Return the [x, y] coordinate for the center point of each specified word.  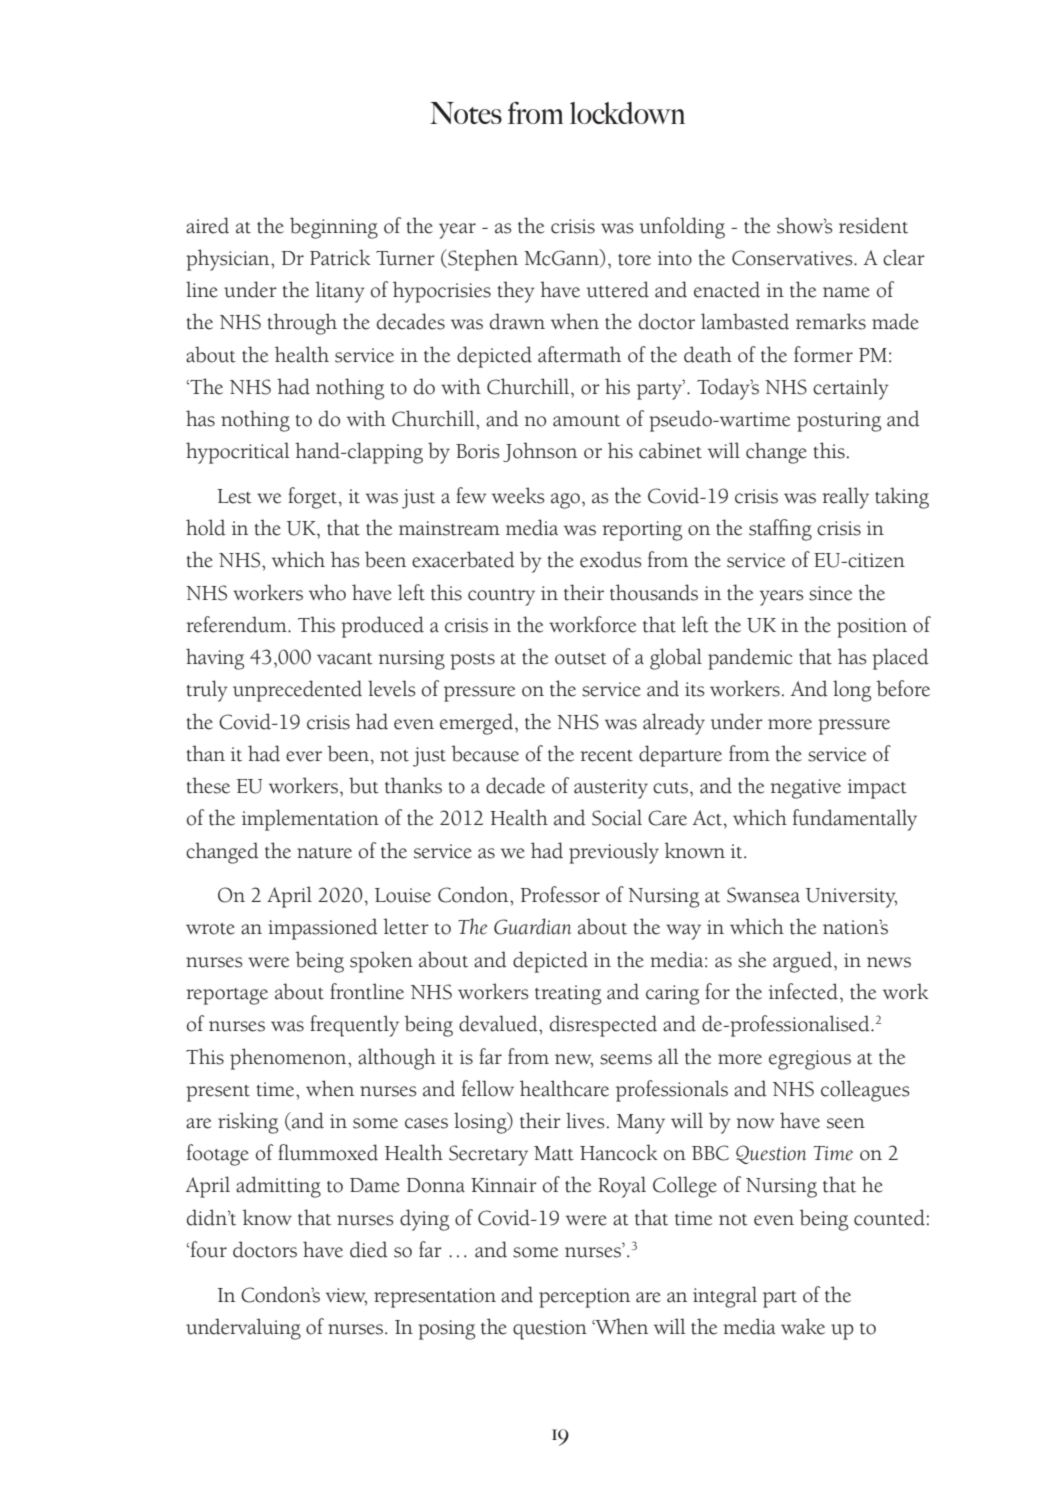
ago [565, 501]
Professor [560, 894]
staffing [780, 530]
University [851, 898]
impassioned [323, 929]
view [346, 1296]
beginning [334, 228]
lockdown [627, 113]
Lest [234, 496]
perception [584, 1298]
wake [803, 1326]
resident [873, 225]
